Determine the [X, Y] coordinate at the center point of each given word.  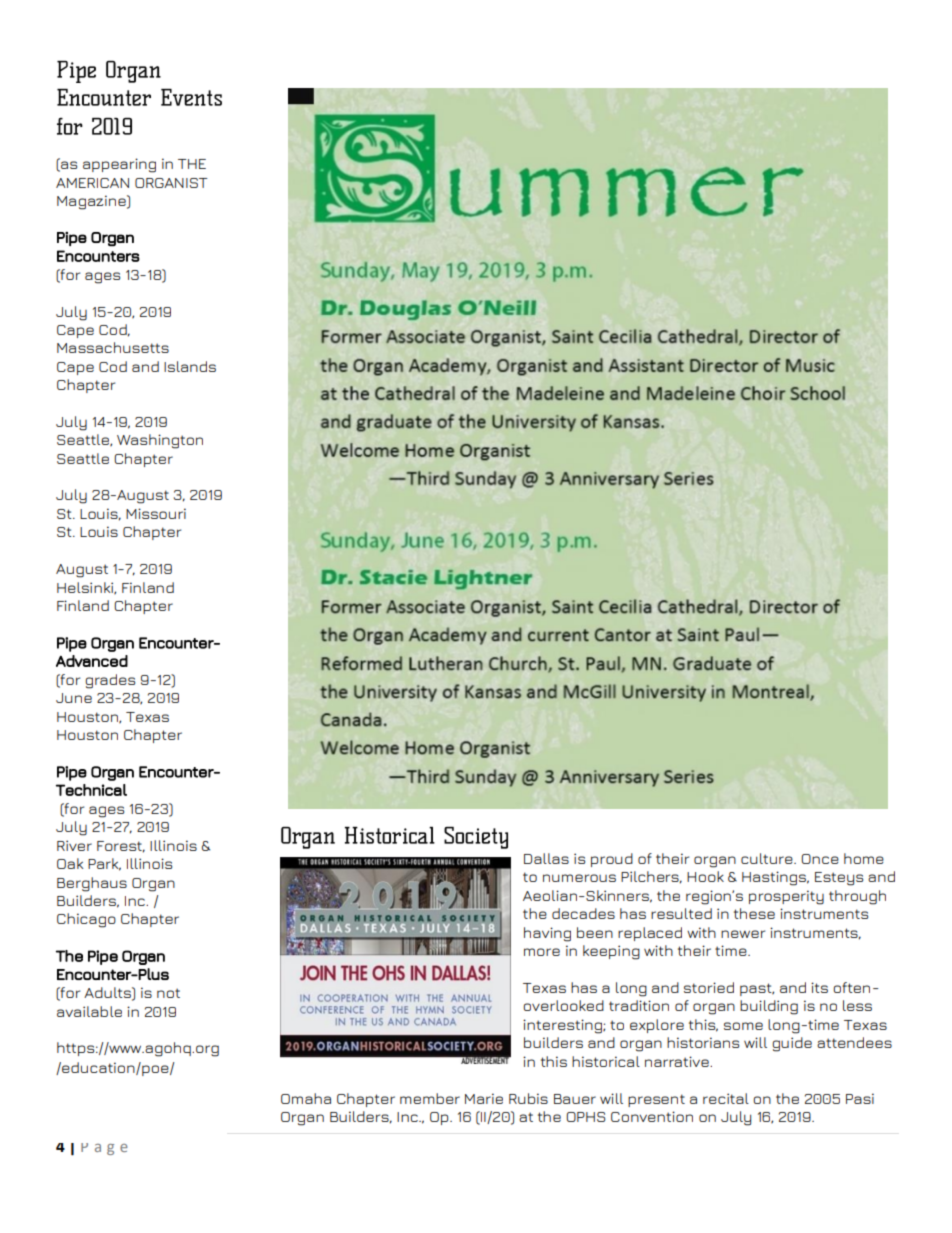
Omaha [306, 1098]
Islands [190, 366]
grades [110, 681]
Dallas [546, 858]
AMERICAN [92, 183]
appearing [119, 165]
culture [768, 858]
